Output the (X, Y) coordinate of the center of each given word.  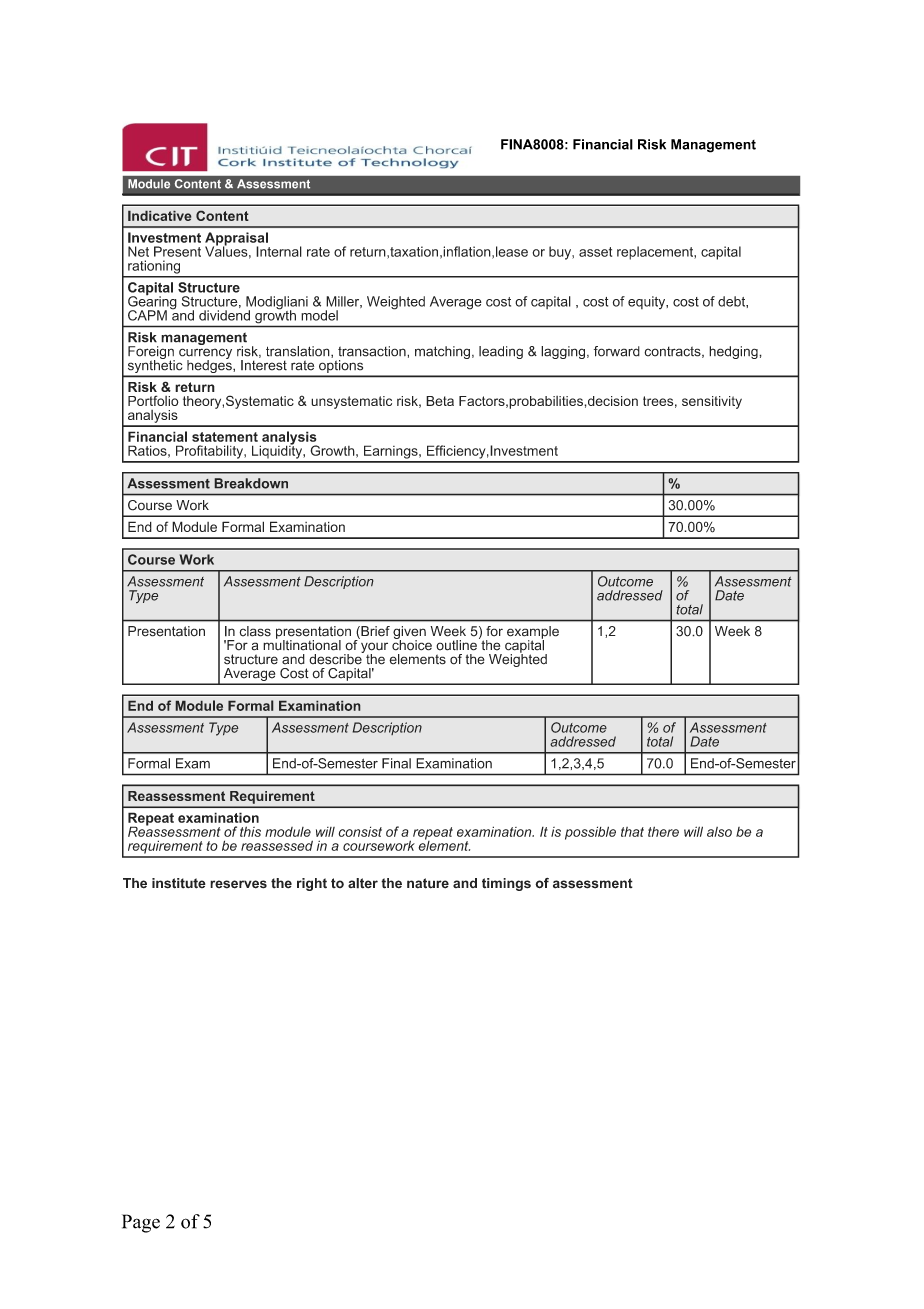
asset (595, 252)
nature (428, 883)
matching (442, 352)
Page (141, 1223)
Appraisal (237, 240)
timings (506, 884)
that (632, 832)
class (255, 631)
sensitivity (712, 402)
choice (412, 644)
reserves (238, 884)
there (663, 831)
